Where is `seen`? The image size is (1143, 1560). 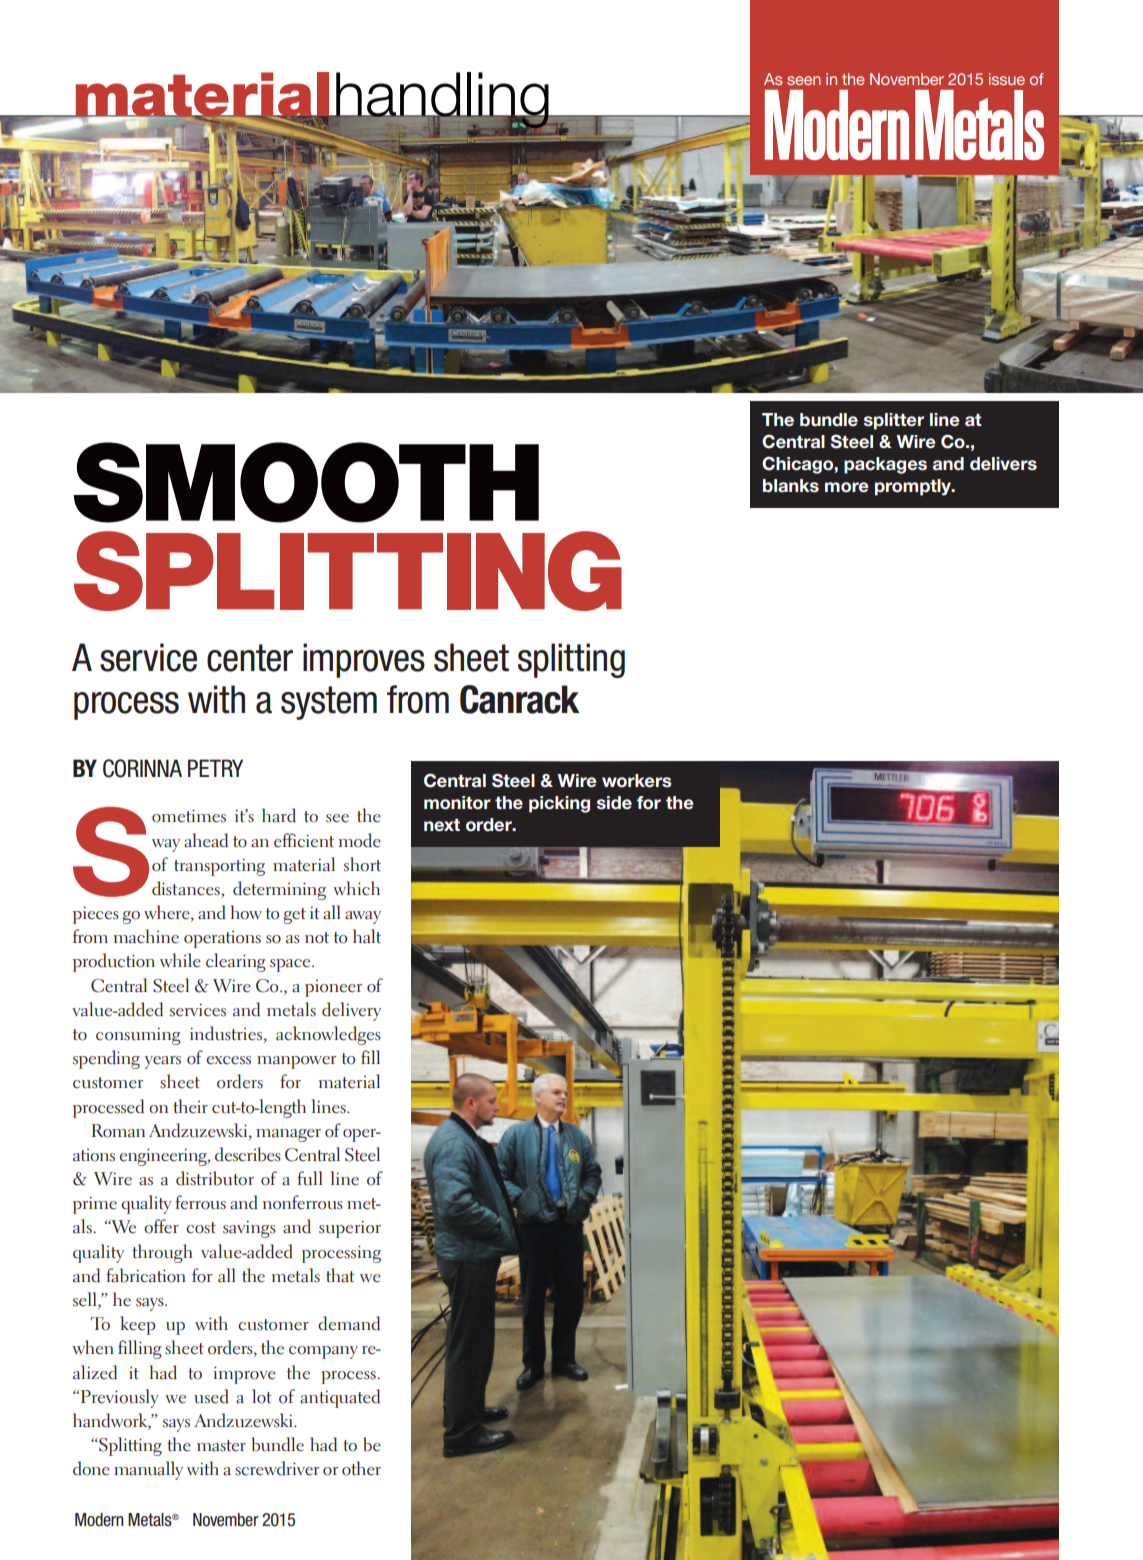
seen is located at coordinates (804, 80).
